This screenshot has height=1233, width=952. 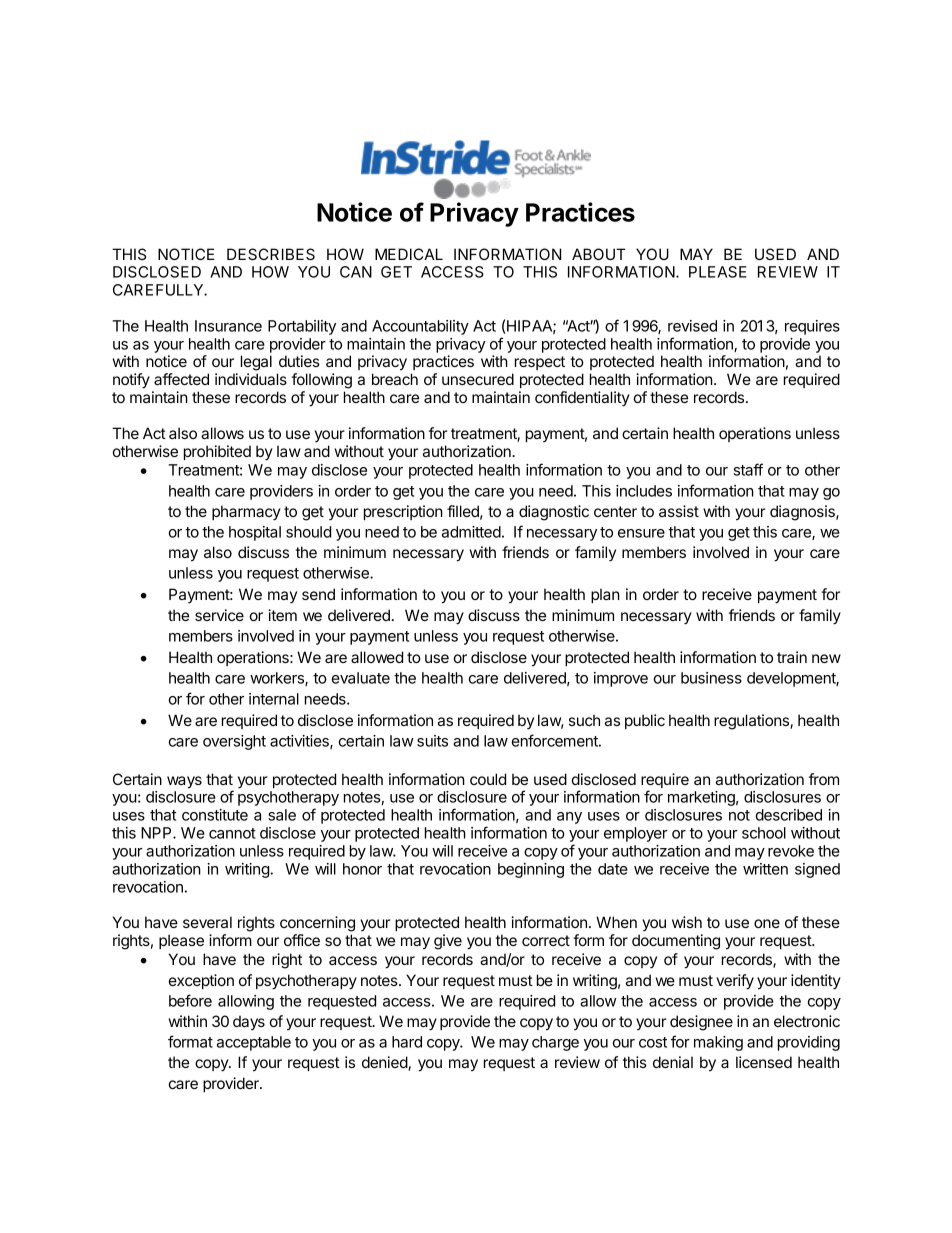 I want to click on MEDICAL, so click(x=409, y=254).
